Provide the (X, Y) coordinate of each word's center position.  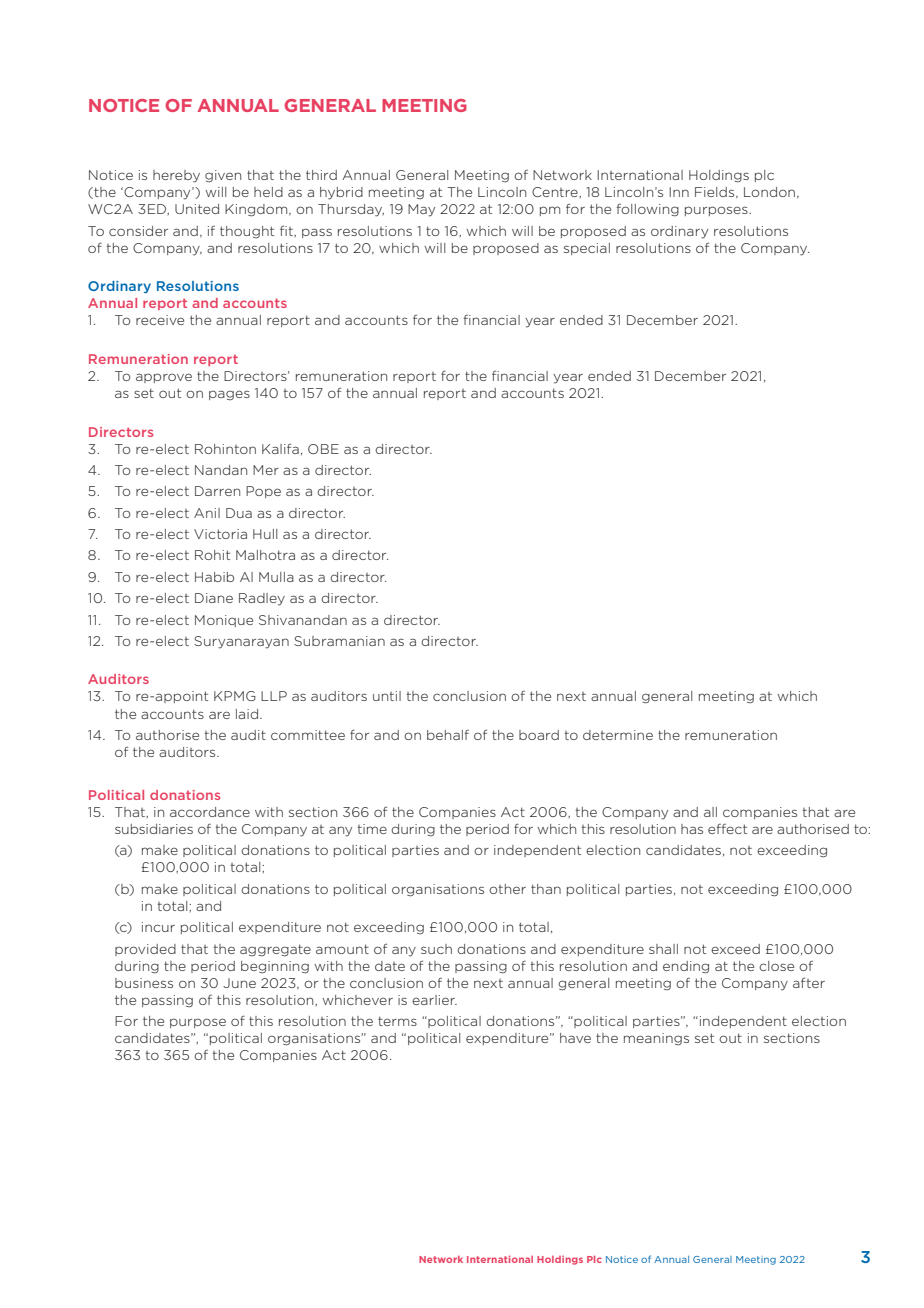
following (648, 210)
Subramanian (339, 641)
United (197, 209)
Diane (214, 598)
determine (618, 735)
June (239, 983)
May (421, 210)
